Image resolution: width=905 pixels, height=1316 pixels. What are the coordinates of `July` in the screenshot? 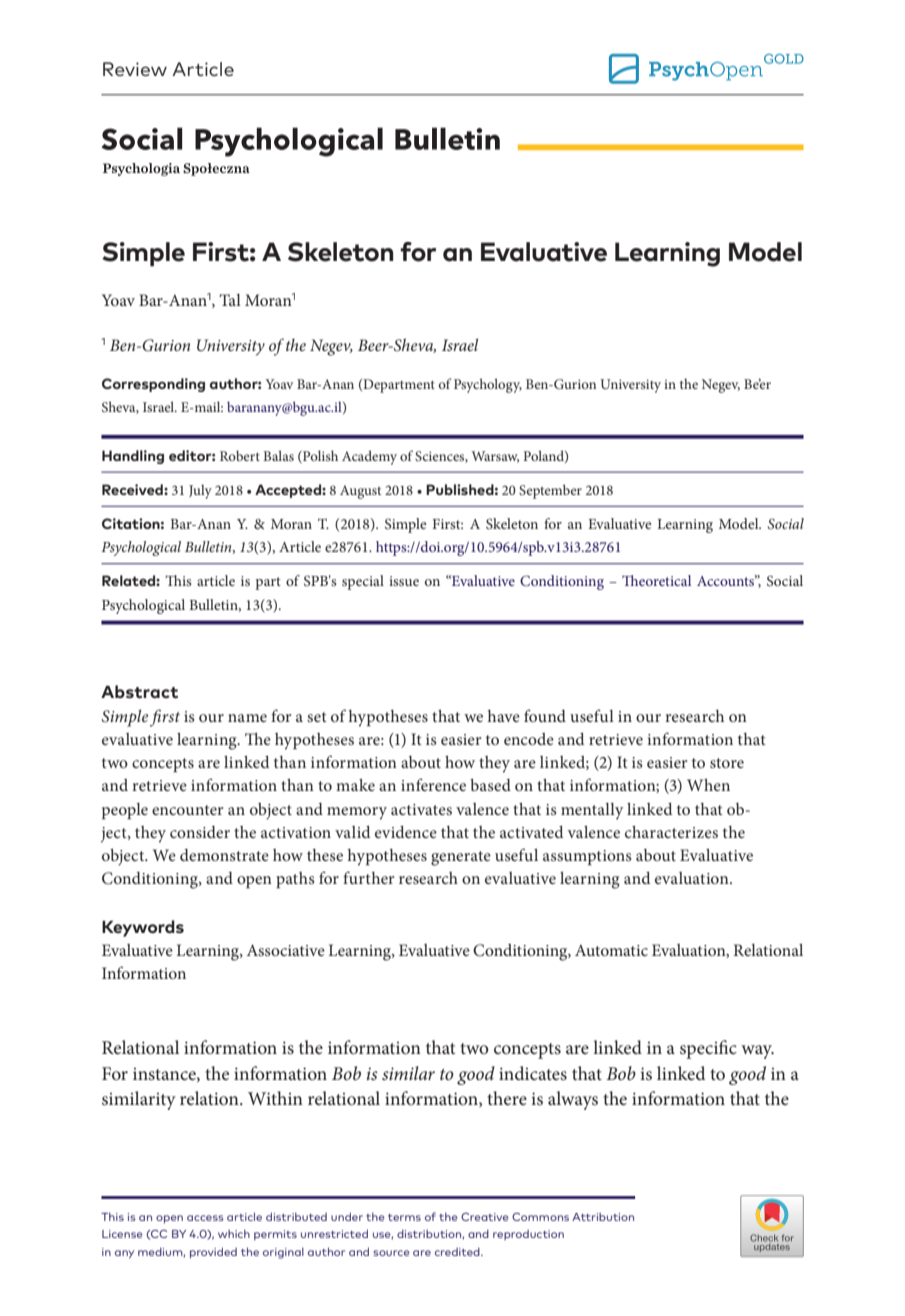 It's located at (200, 491).
